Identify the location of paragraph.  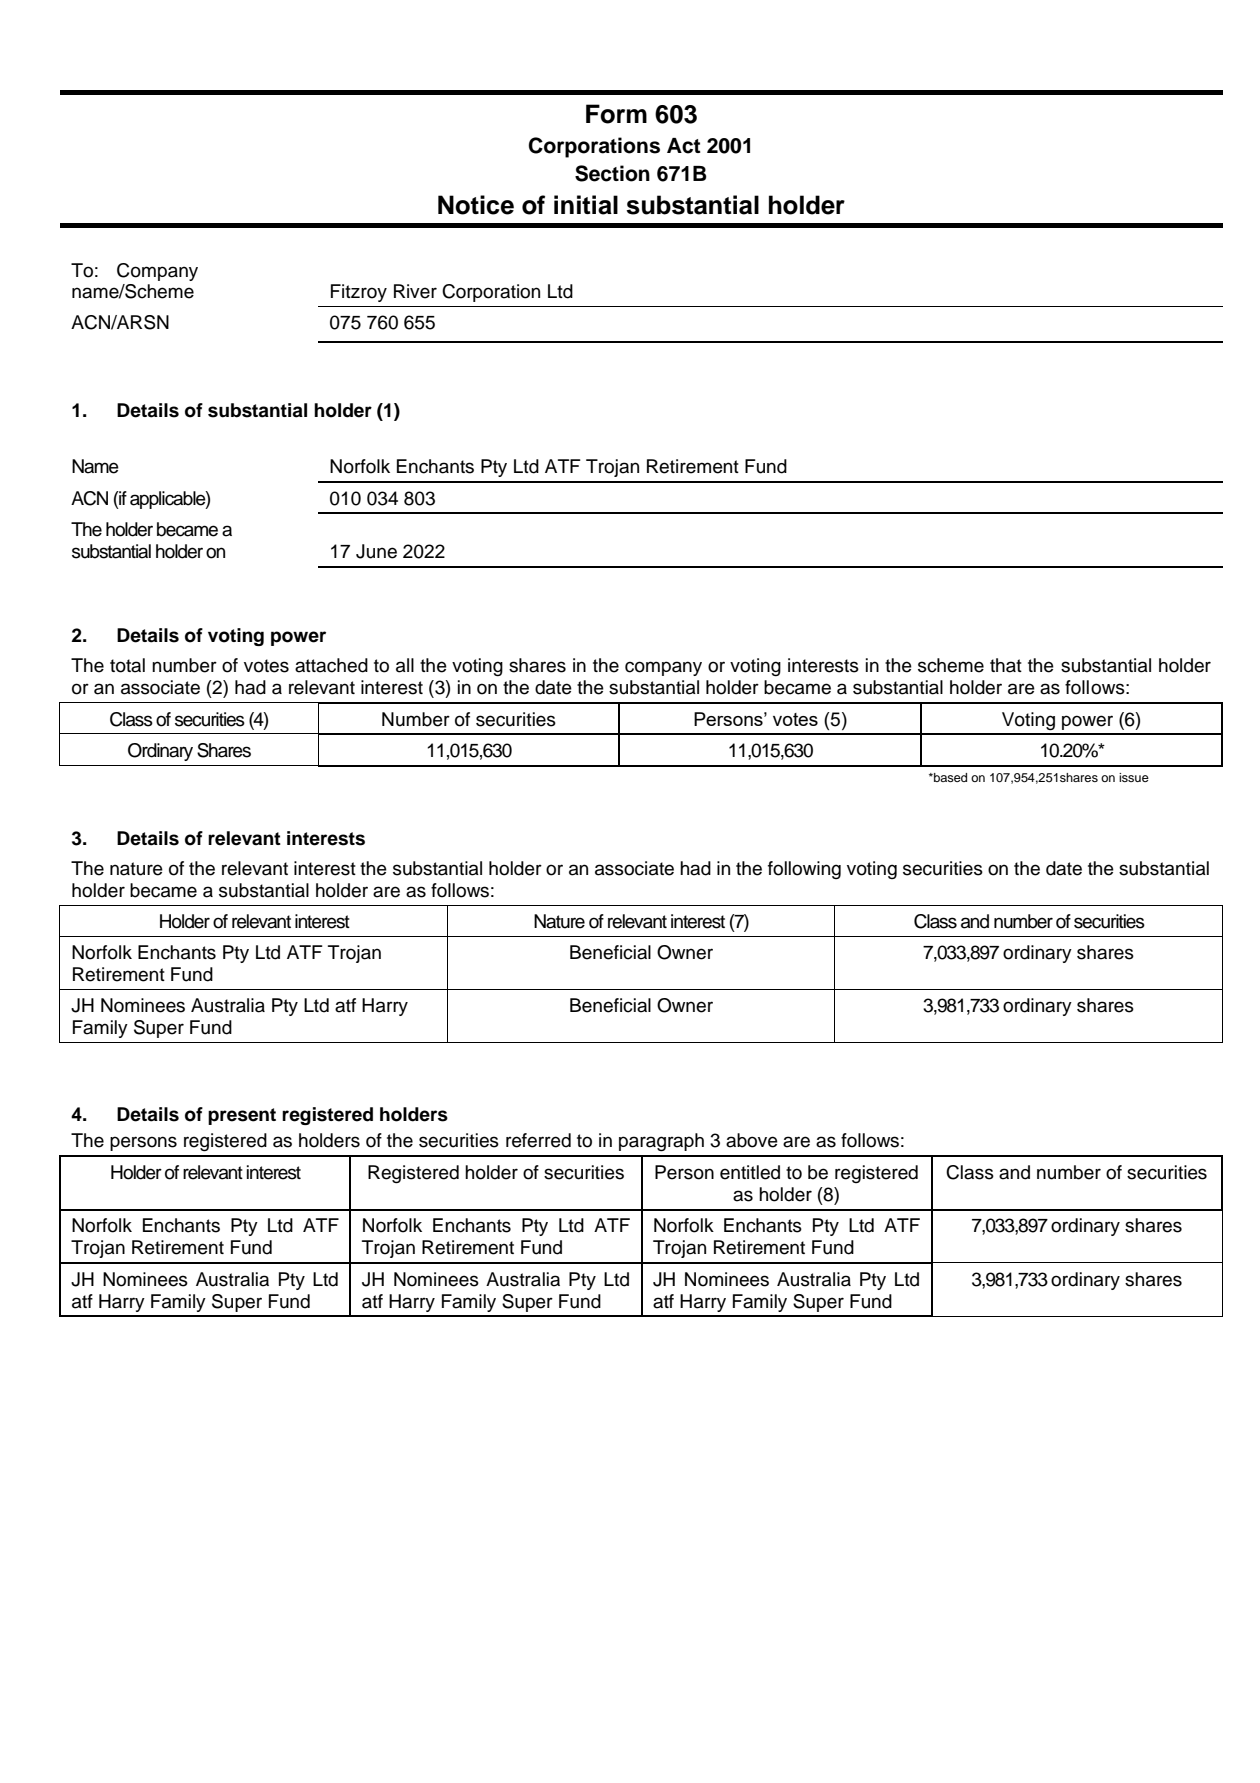
(661, 1142).
